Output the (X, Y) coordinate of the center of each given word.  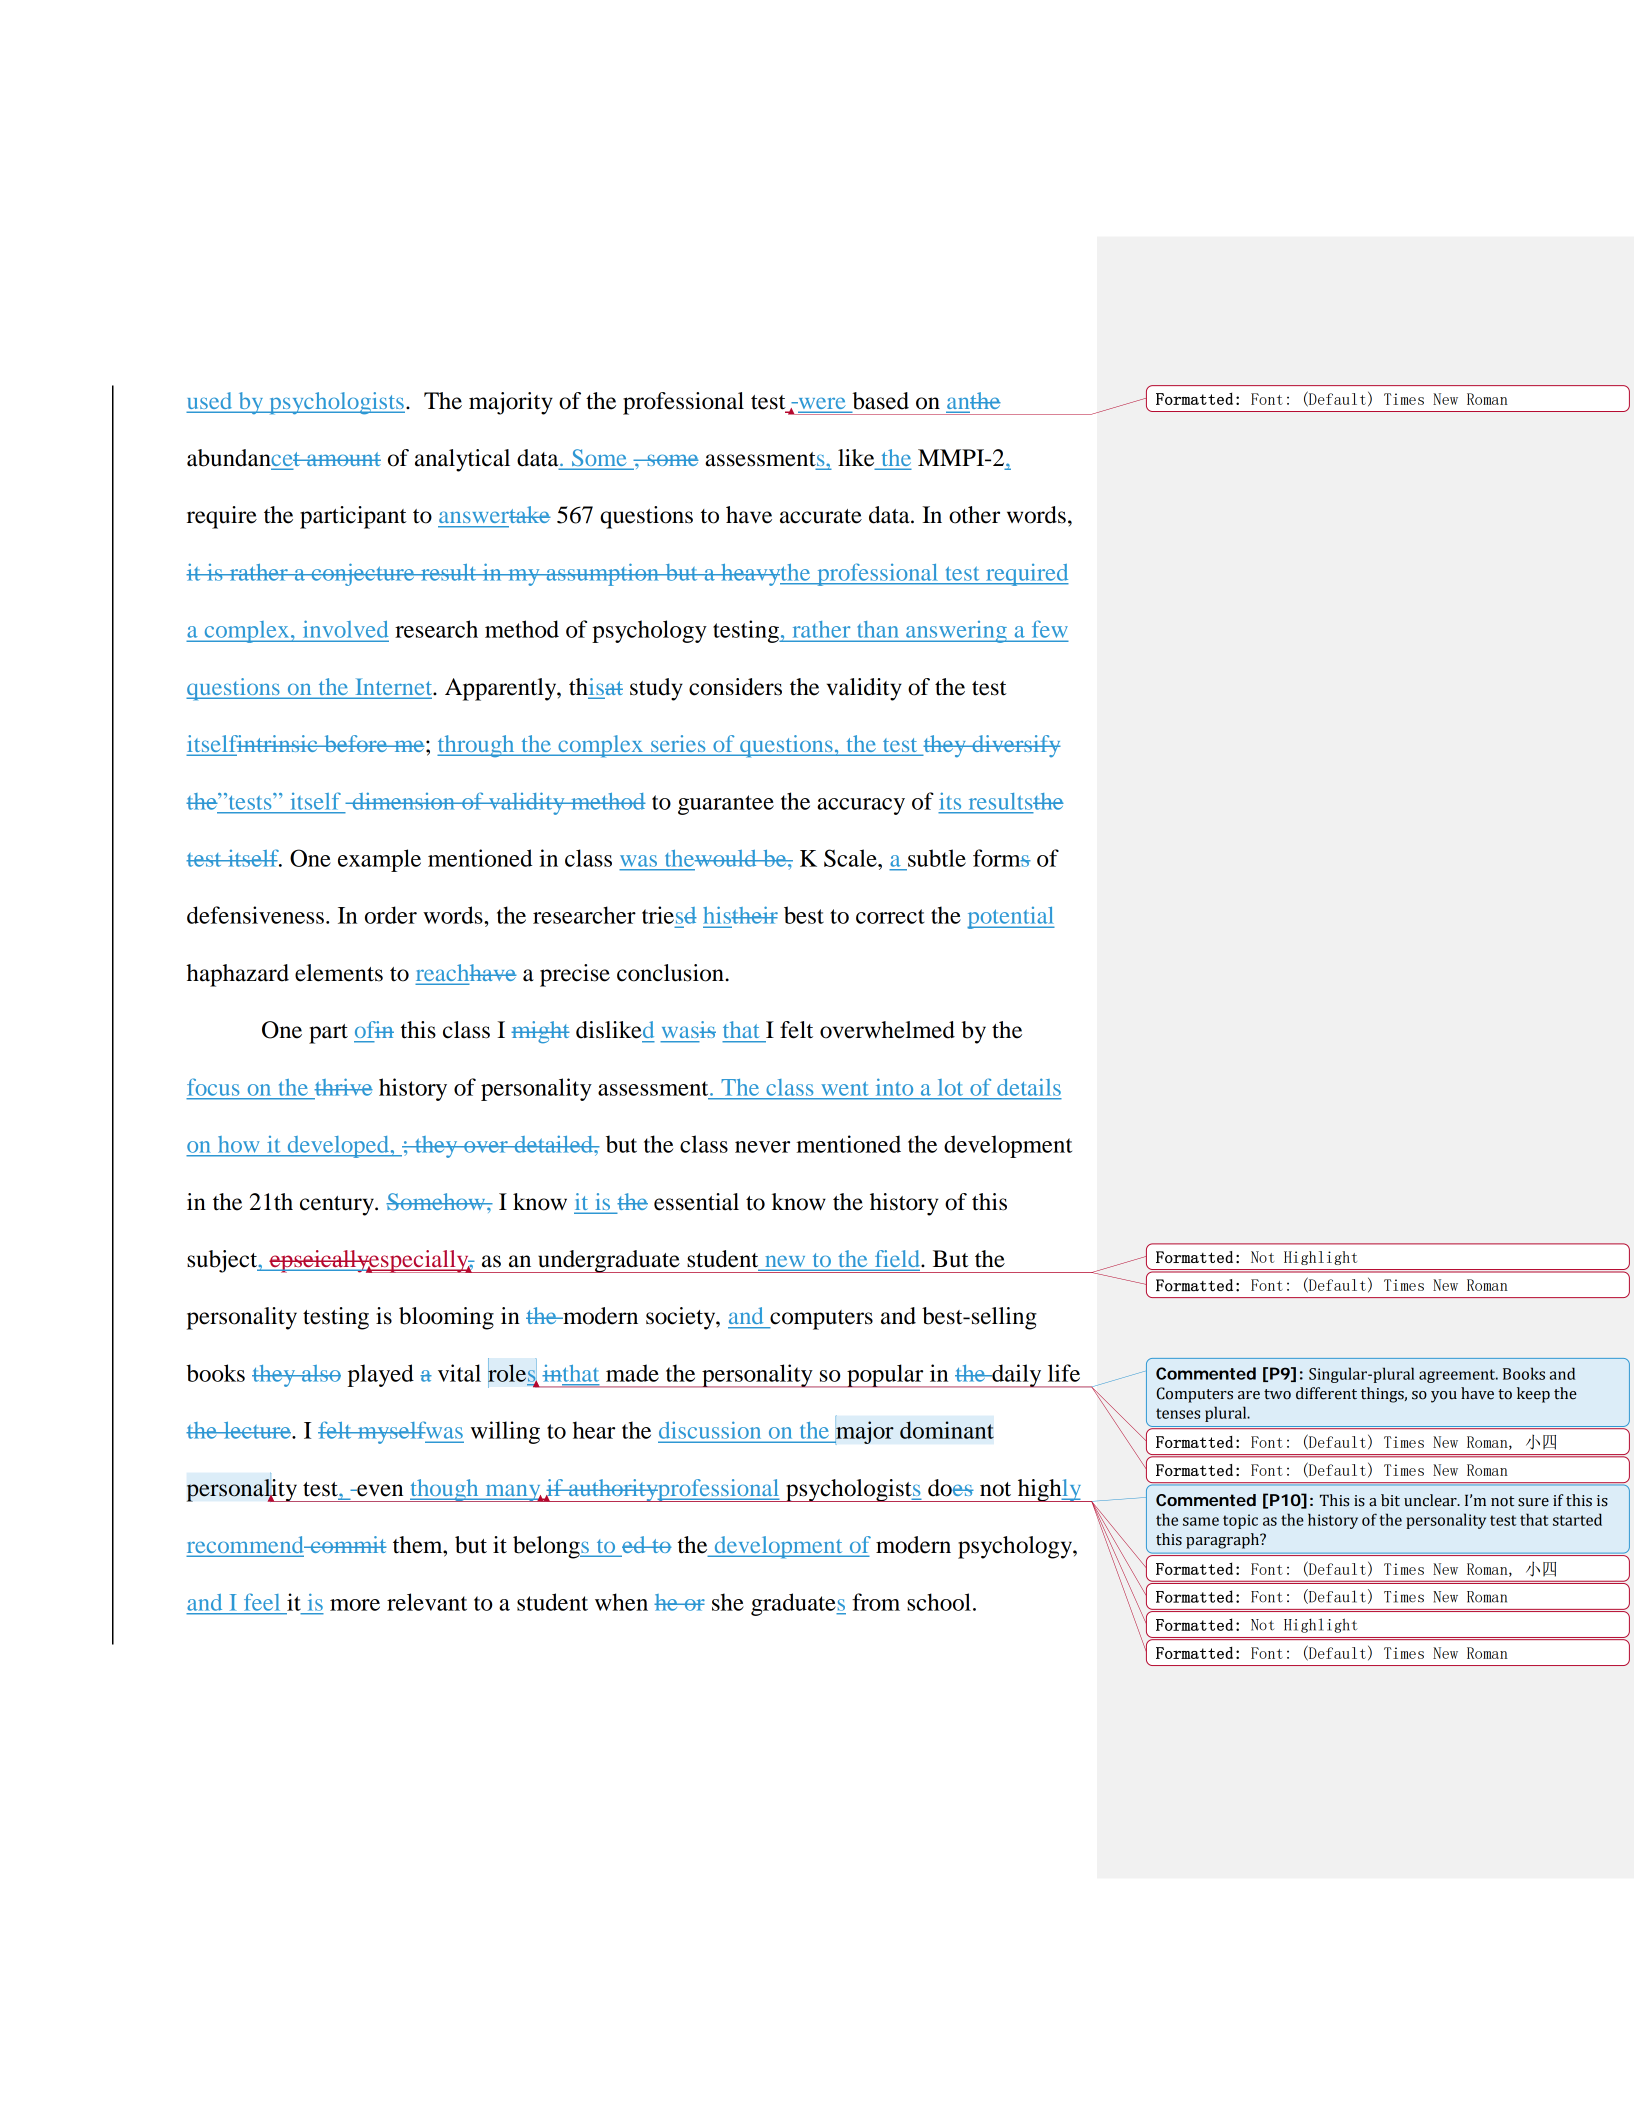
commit (347, 1544)
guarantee (726, 805)
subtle (937, 858)
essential (696, 1202)
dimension (403, 801)
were (822, 404)
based (880, 401)
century (338, 1206)
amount (343, 459)
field (897, 1260)
